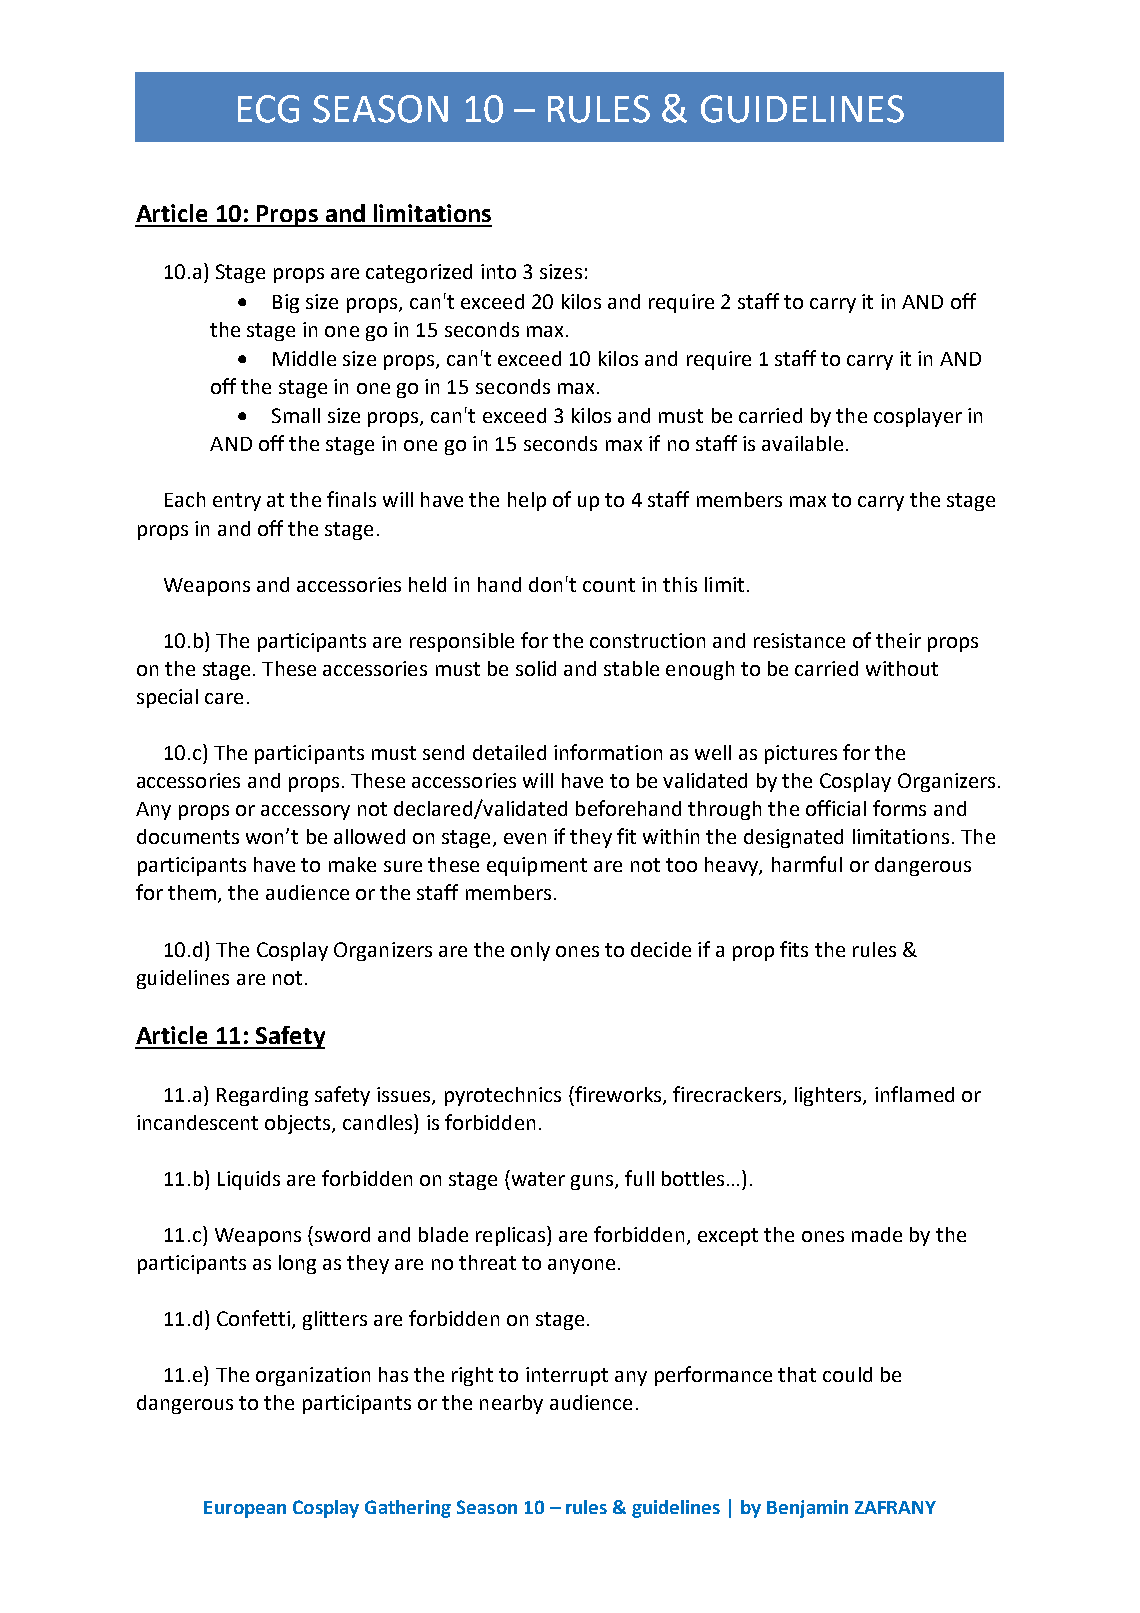 This screenshot has width=1140, height=1613. I want to click on pyrotechnics, so click(503, 1096).
